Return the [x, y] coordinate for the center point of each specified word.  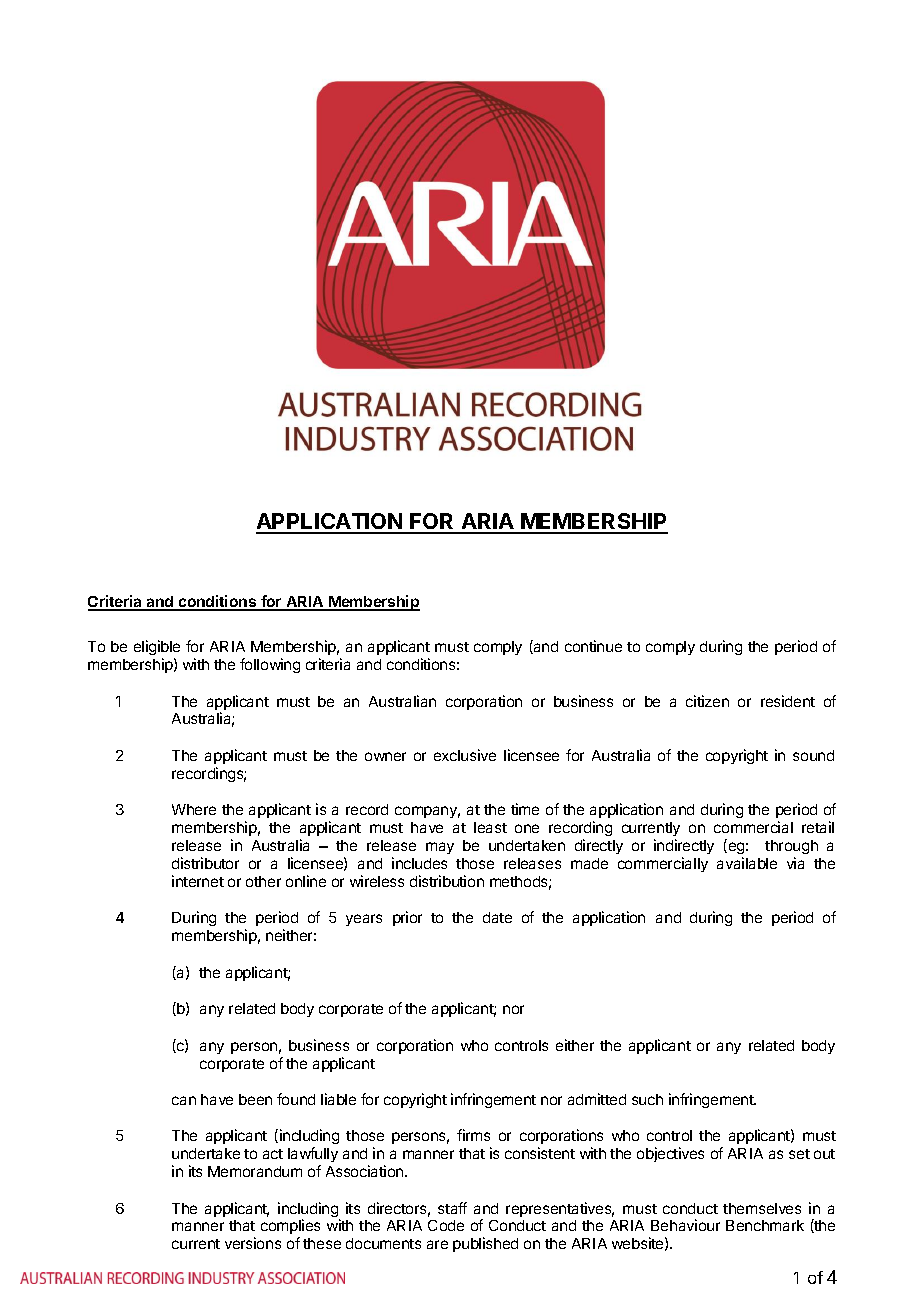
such [647, 1099]
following [270, 665]
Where [194, 809]
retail [818, 827]
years [364, 920]
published [485, 1244]
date [497, 917]
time [525, 809]
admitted [597, 1099]
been [255, 1099]
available [747, 863]
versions [253, 1243]
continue [593, 646]
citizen [707, 701]
